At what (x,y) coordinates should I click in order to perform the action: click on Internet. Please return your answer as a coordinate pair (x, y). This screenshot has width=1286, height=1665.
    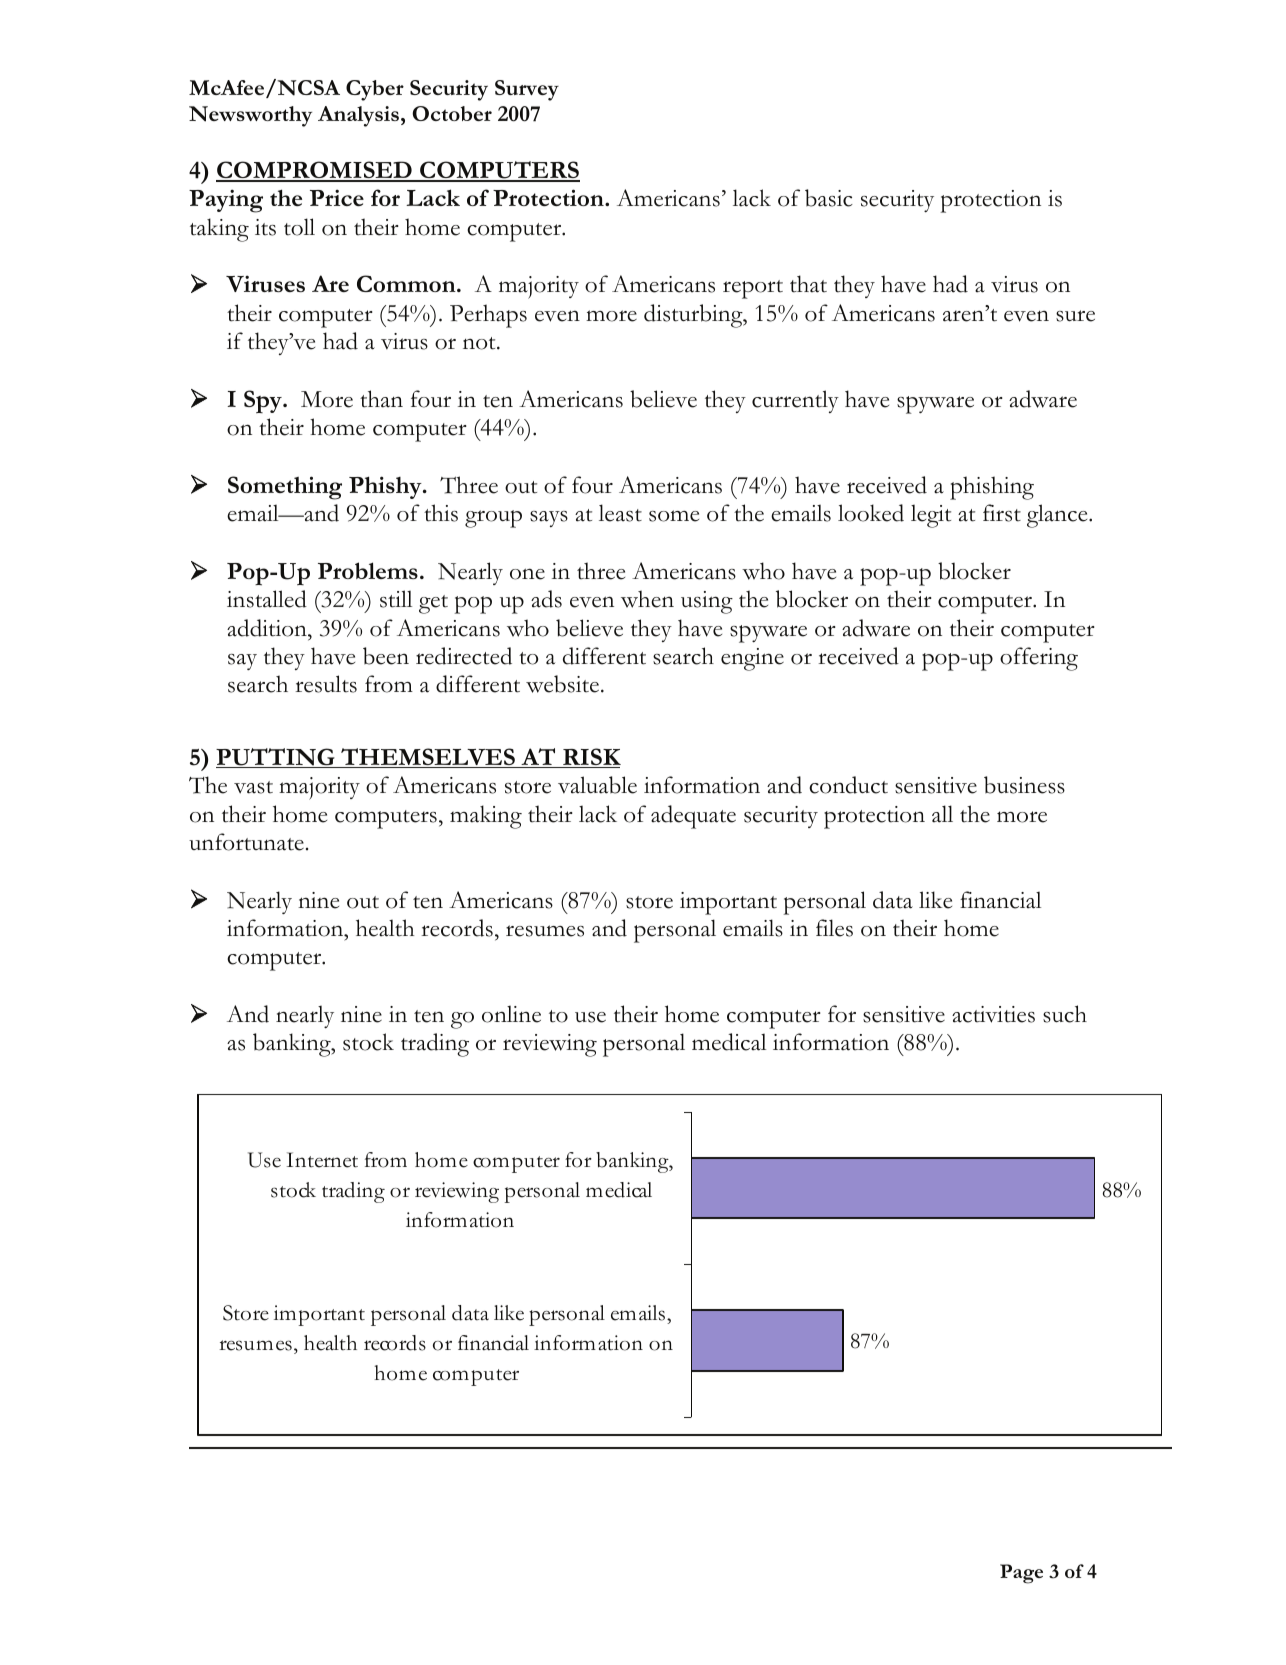
    Looking at the image, I should click on (322, 1160).
